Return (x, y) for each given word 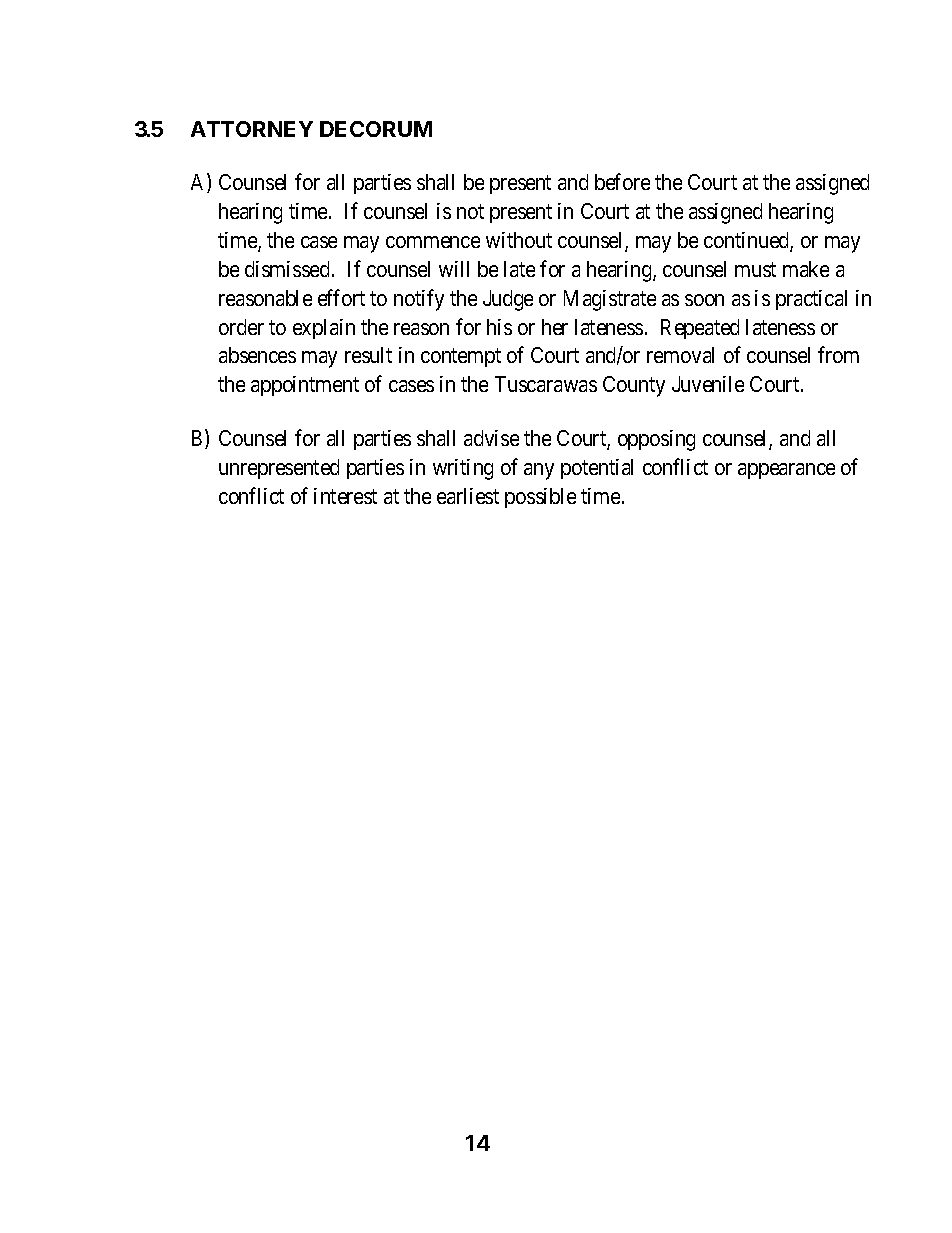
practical (811, 300)
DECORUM (376, 129)
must (755, 269)
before (622, 182)
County (634, 386)
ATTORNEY (252, 129)
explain (324, 329)
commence (433, 242)
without (519, 240)
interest (345, 496)
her (555, 327)
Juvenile (708, 384)
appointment (305, 386)
